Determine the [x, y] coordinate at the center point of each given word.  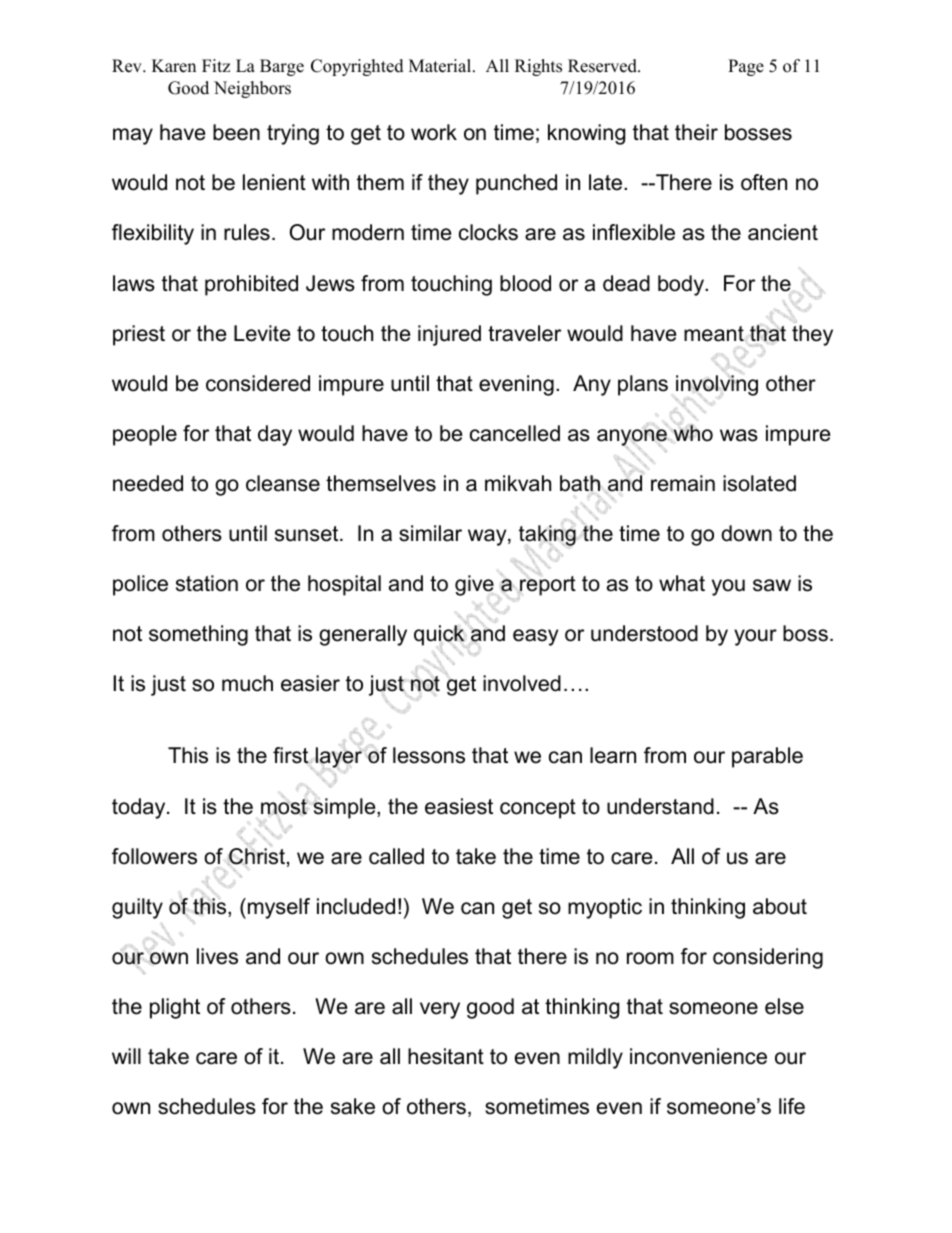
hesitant [446, 1056]
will [126, 1056]
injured [449, 335]
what [682, 583]
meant [714, 334]
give [474, 585]
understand [660, 806]
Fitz [216, 65]
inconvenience [698, 1056]
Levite [262, 333]
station [207, 583]
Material [441, 66]
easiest [459, 806]
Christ [256, 856]
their [696, 132]
